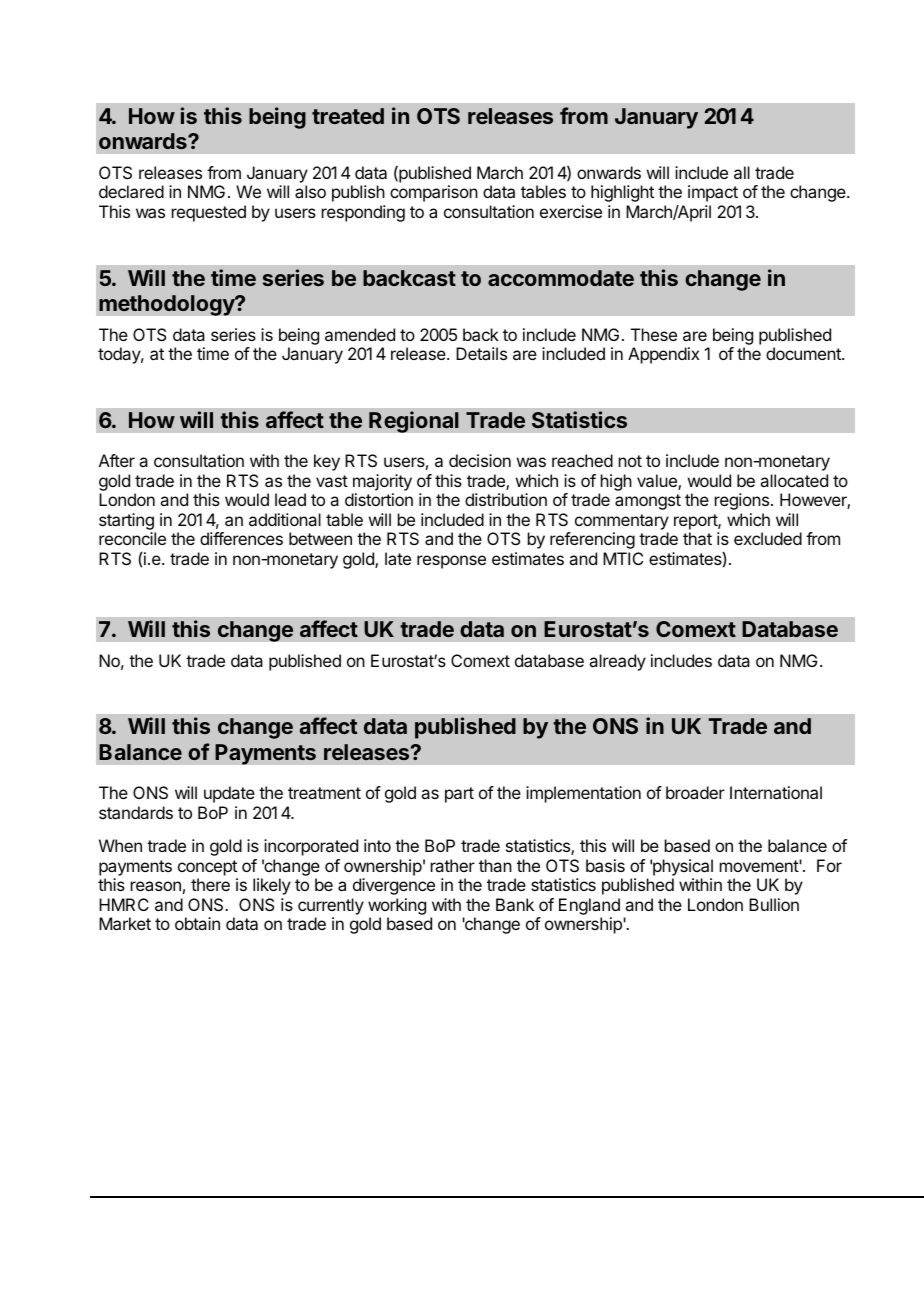  I want to click on declared, so click(131, 191).
